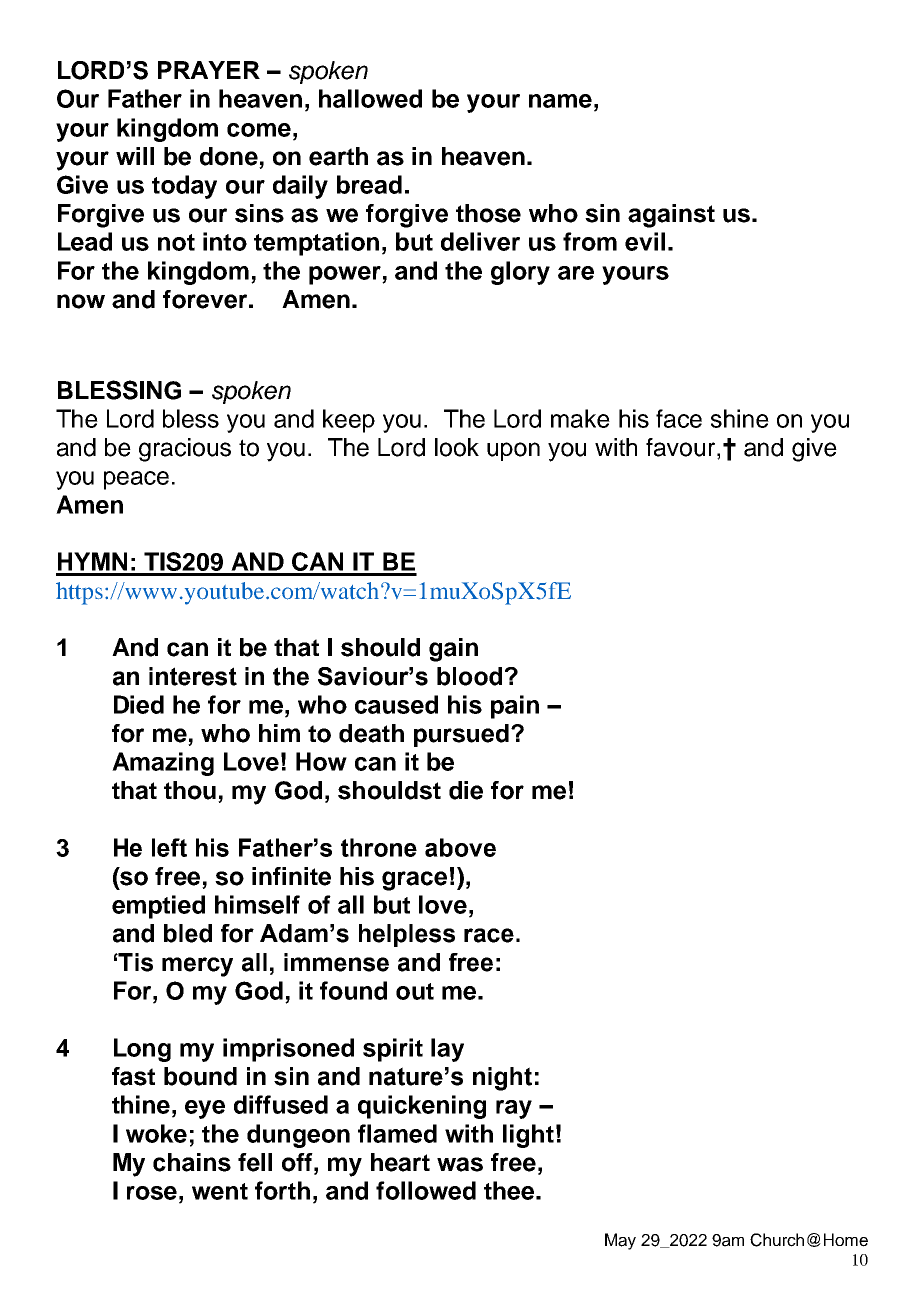 The width and height of the document is (924, 1308). What do you see at coordinates (645, 241) in the document?
I see `evil` at bounding box center [645, 241].
